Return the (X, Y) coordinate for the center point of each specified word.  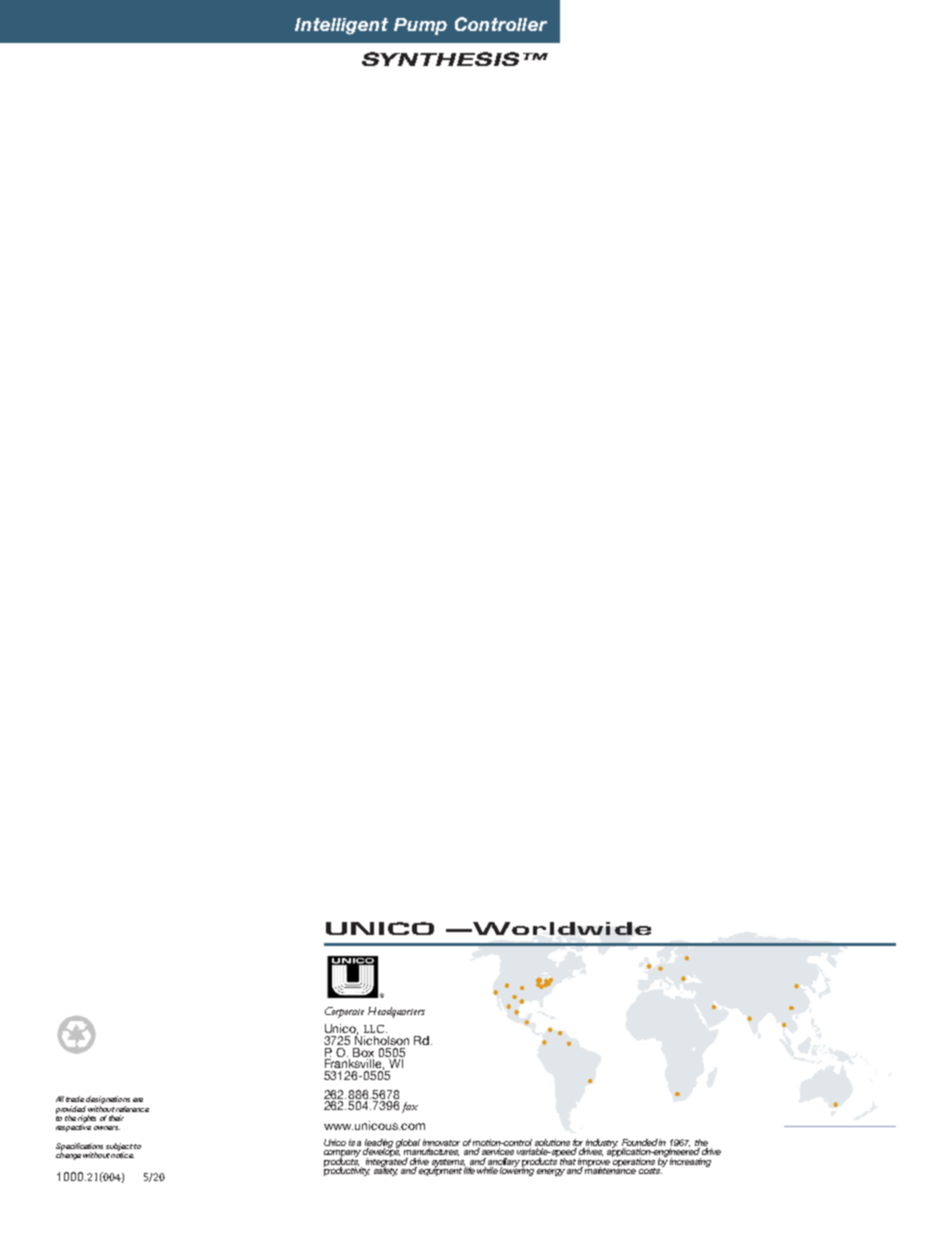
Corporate (344, 1012)
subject (119, 1148)
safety (386, 1170)
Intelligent (341, 26)
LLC (375, 1029)
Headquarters (396, 1012)
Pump (420, 26)
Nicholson (382, 1039)
